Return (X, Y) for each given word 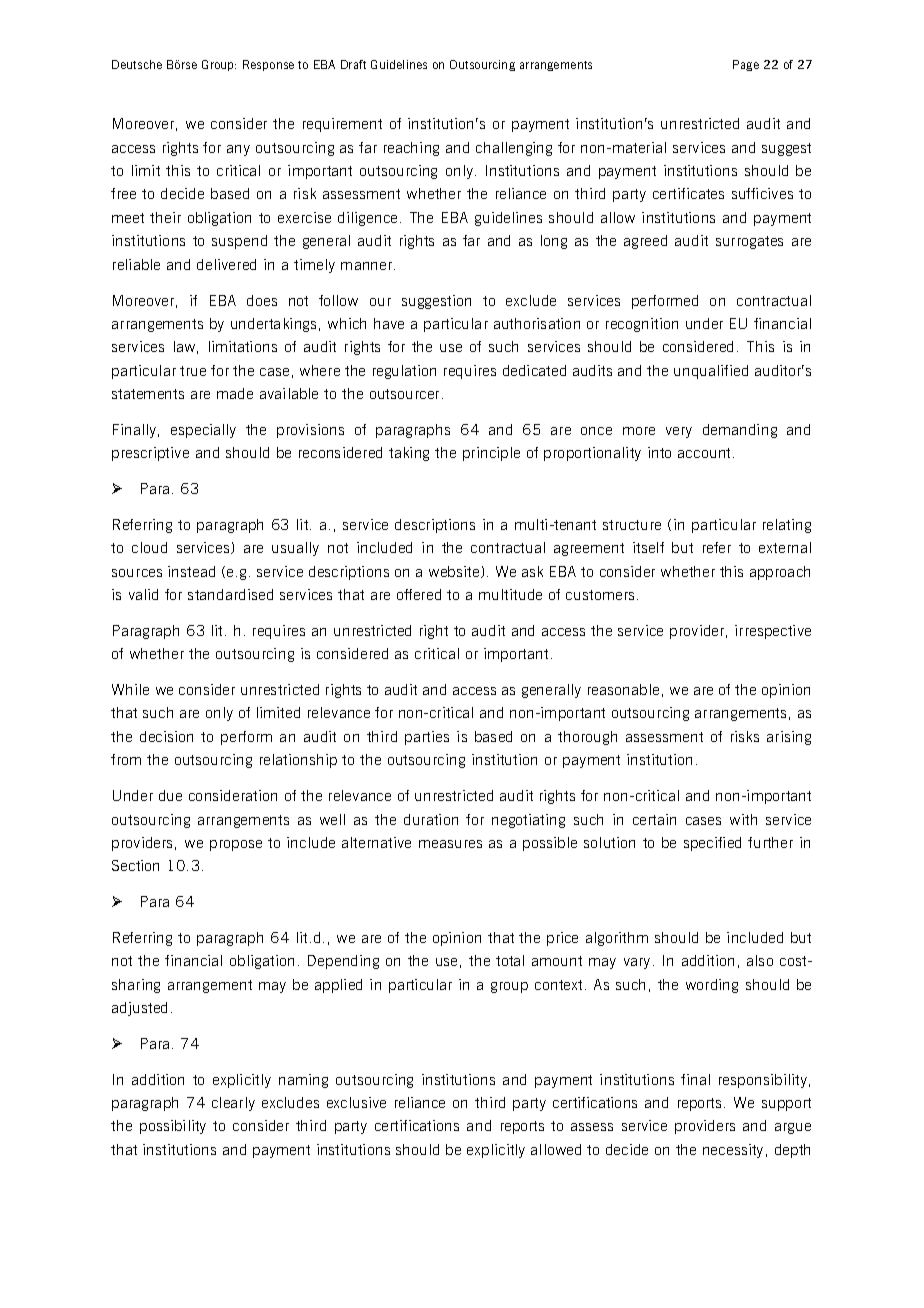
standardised (230, 594)
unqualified (711, 372)
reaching (411, 149)
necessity (733, 1151)
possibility (173, 1127)
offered (419, 594)
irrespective (773, 632)
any (238, 150)
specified (712, 844)
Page (746, 65)
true (193, 371)
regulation (404, 372)
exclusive (356, 1102)
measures (450, 844)
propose (236, 845)
